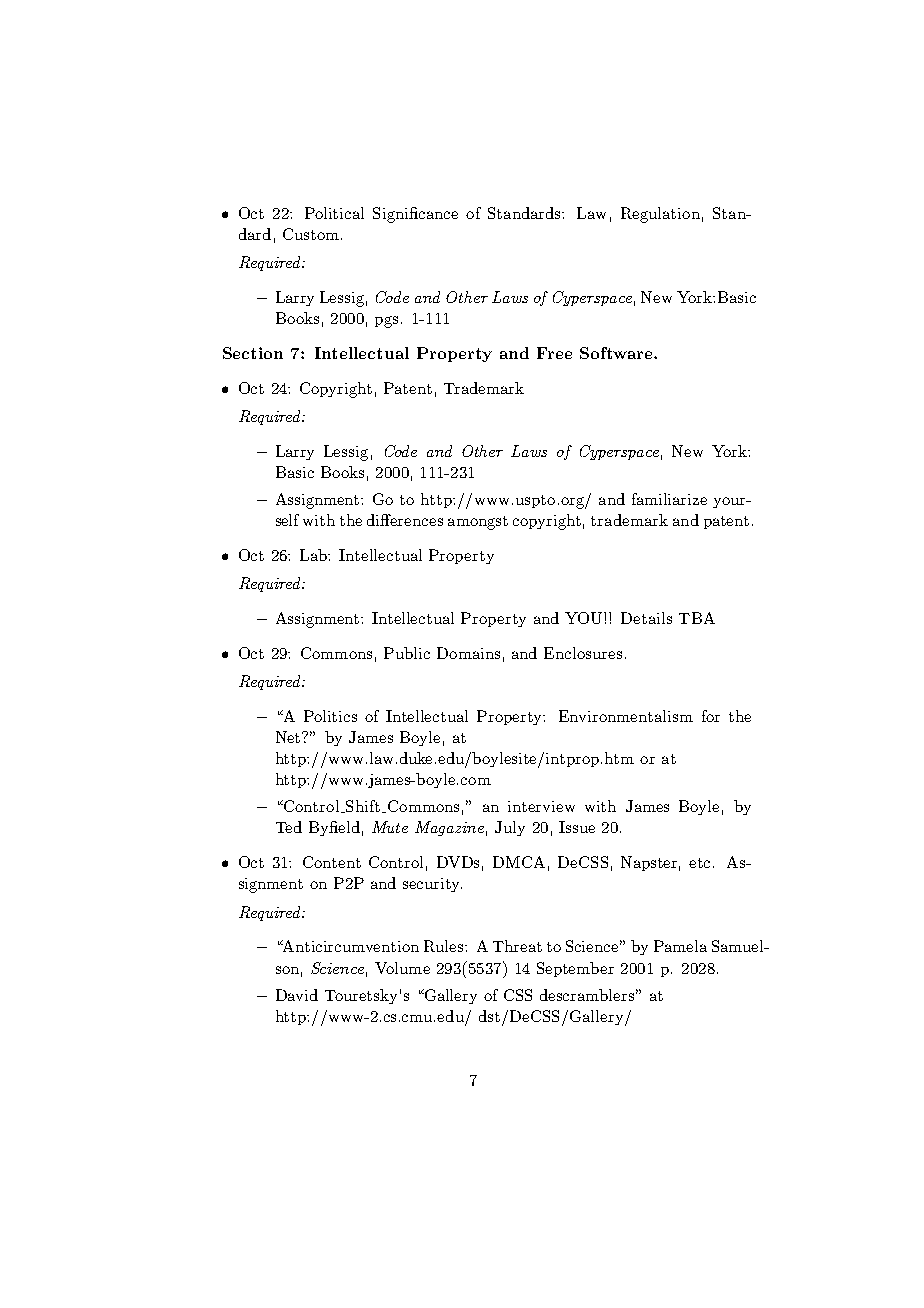  I want to click on Environmentalism, so click(626, 716).
